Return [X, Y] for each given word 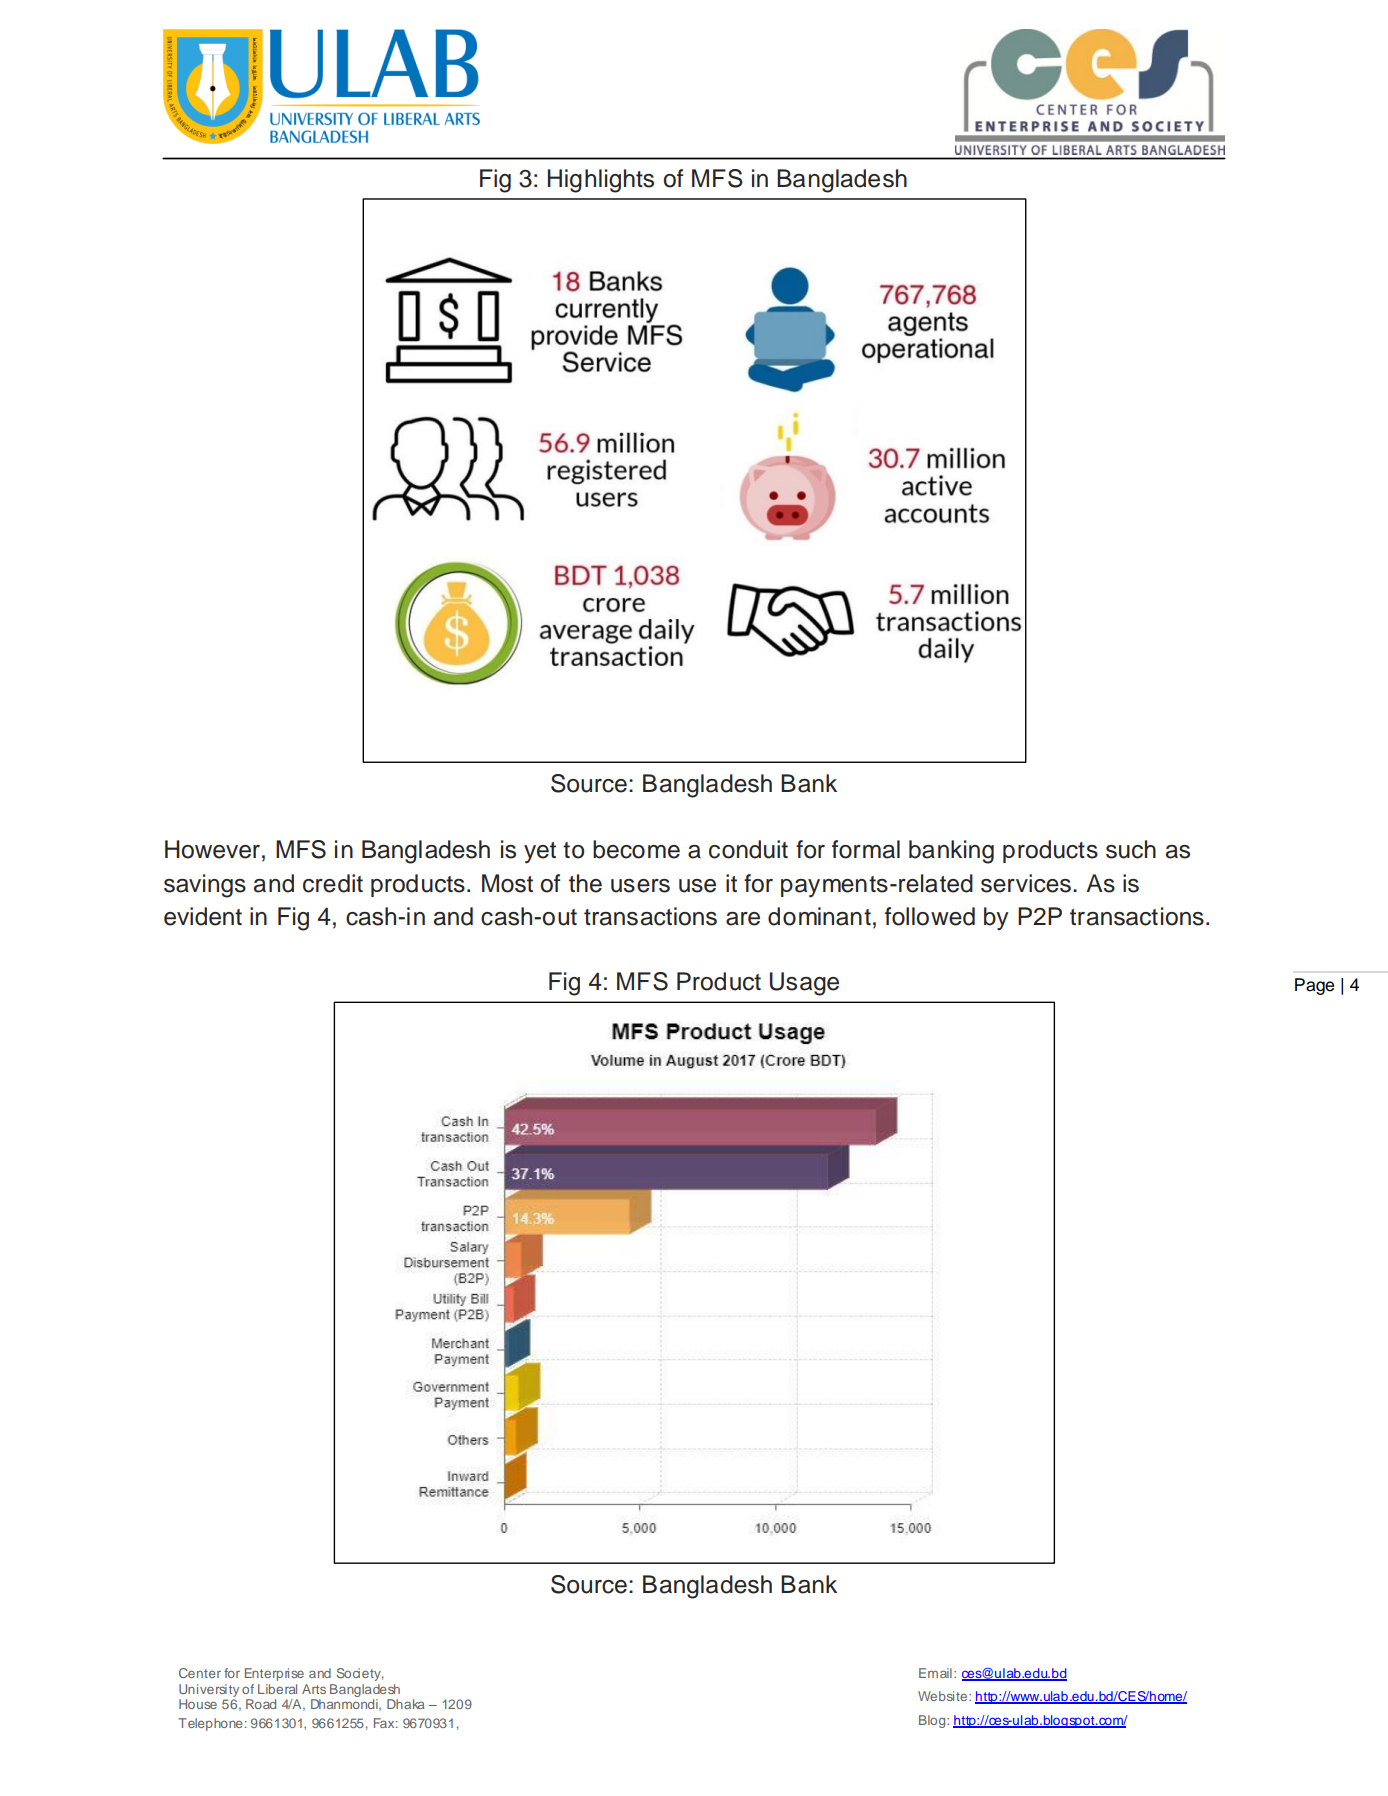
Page [1314, 986]
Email [935, 1673]
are [743, 919]
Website [944, 1696]
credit [333, 883]
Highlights [601, 181]
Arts [314, 1689]
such [1131, 849]
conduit [748, 849]
